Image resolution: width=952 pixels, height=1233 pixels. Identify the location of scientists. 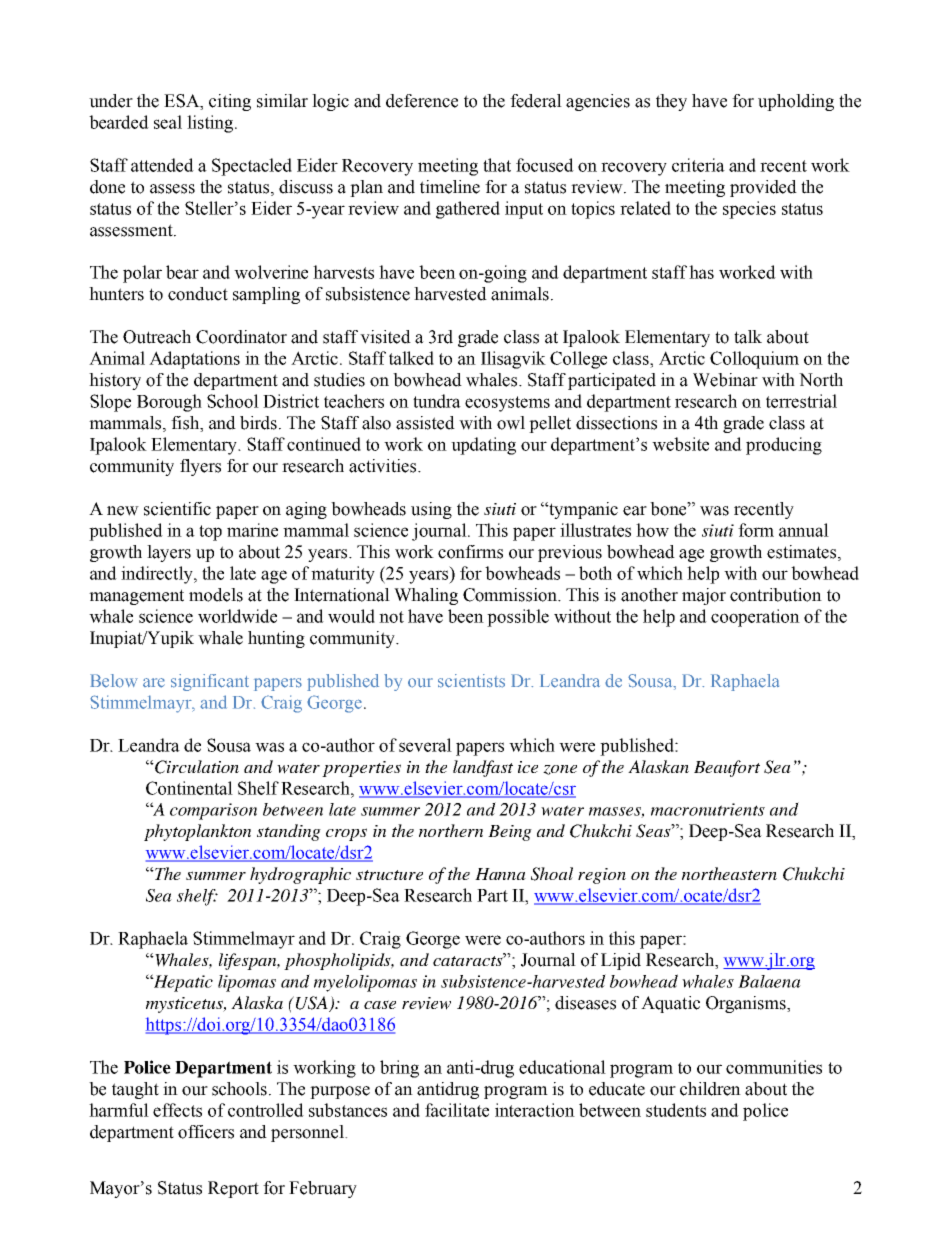
(471, 681).
